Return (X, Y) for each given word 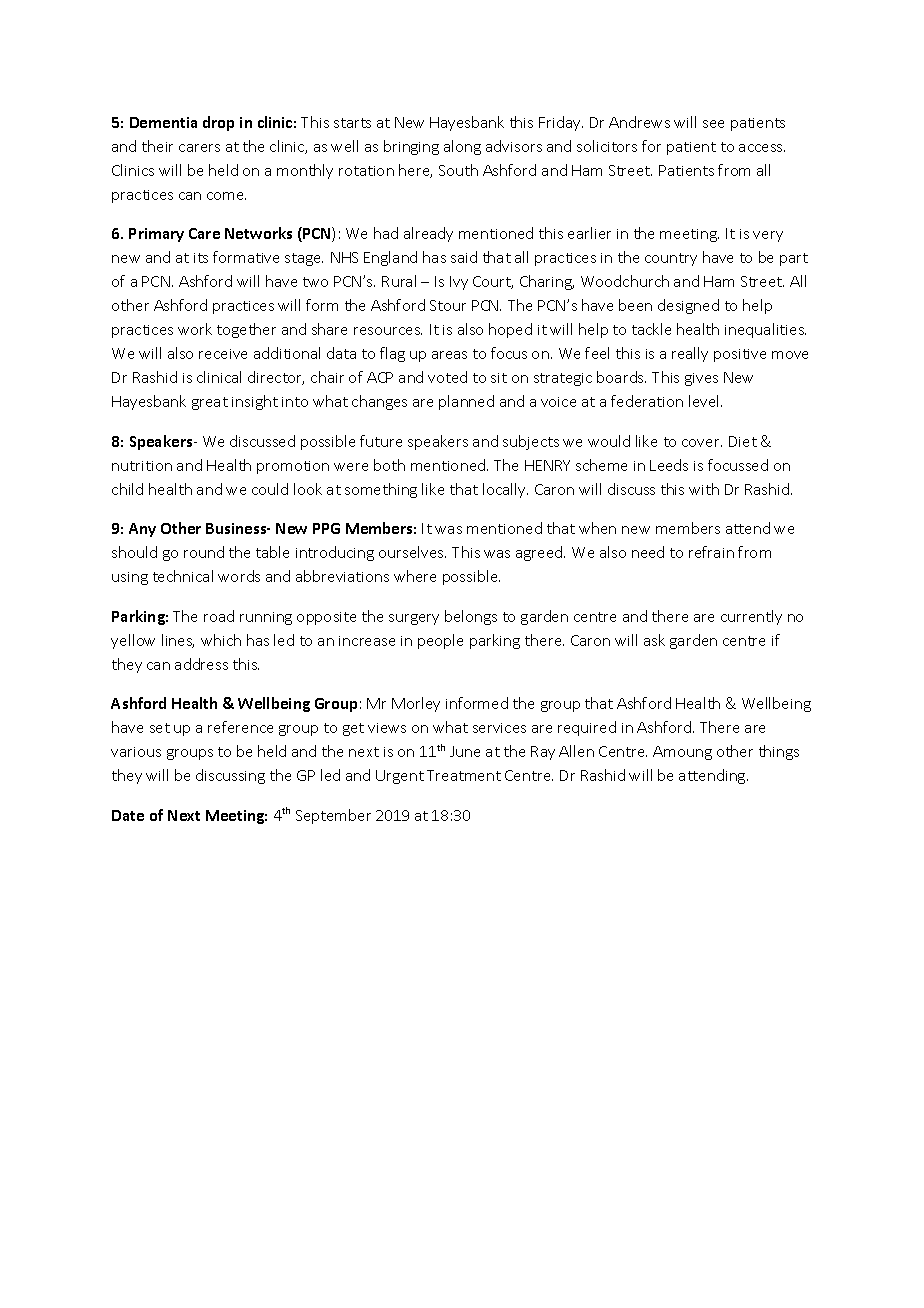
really (690, 354)
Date (128, 815)
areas (449, 355)
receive (223, 354)
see (713, 124)
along (462, 147)
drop (218, 123)
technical (183, 576)
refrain (711, 552)
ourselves (412, 552)
